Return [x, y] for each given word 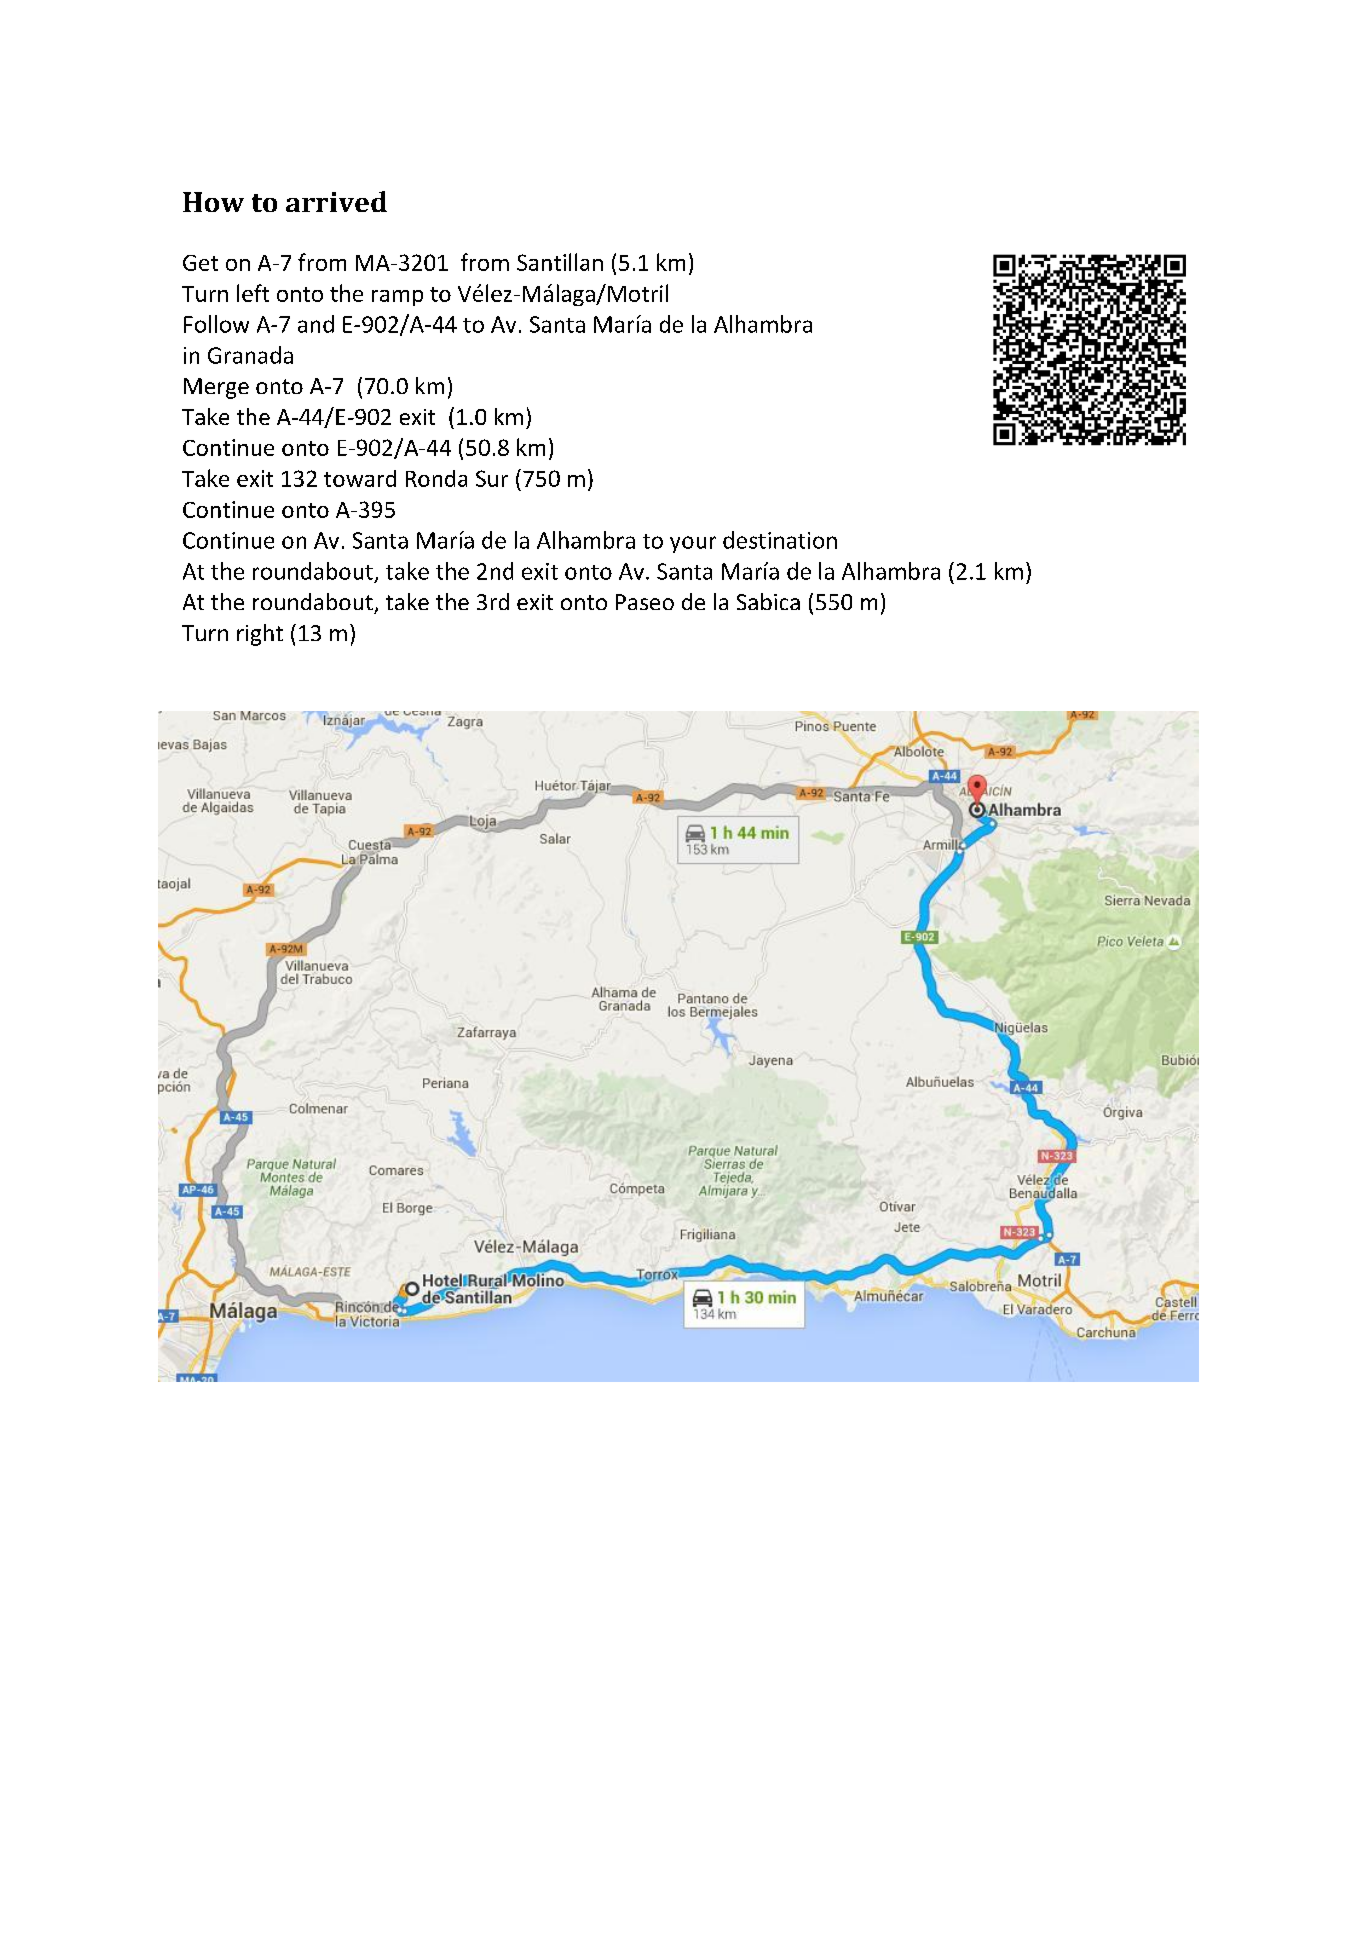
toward [360, 478]
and [316, 324]
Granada [250, 355]
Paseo [645, 602]
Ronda [436, 478]
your [693, 544]
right [260, 635]
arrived [336, 201]
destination [780, 540]
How [213, 202]
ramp [397, 298]
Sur [492, 478]
